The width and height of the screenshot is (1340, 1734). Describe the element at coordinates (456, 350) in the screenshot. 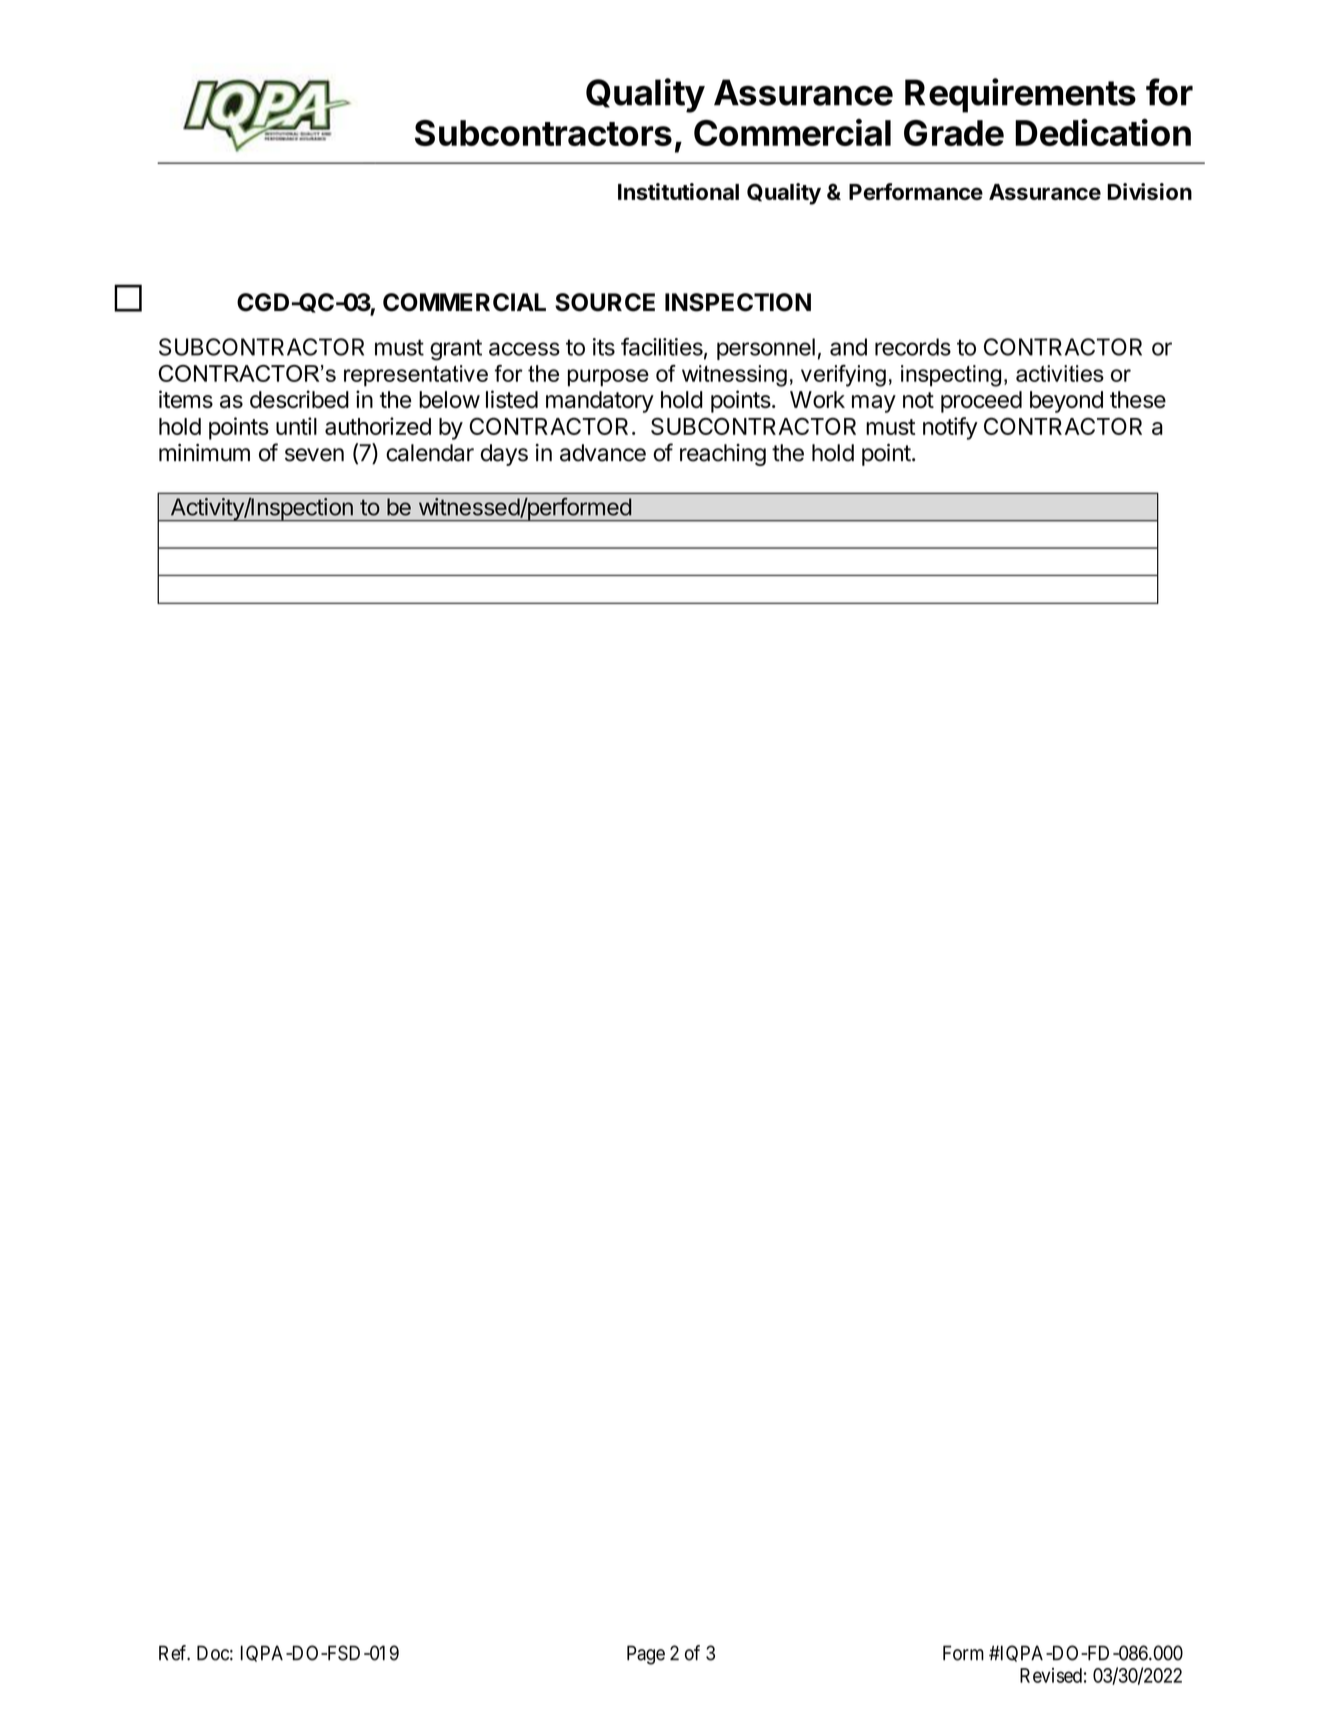

I see `grant` at that location.
